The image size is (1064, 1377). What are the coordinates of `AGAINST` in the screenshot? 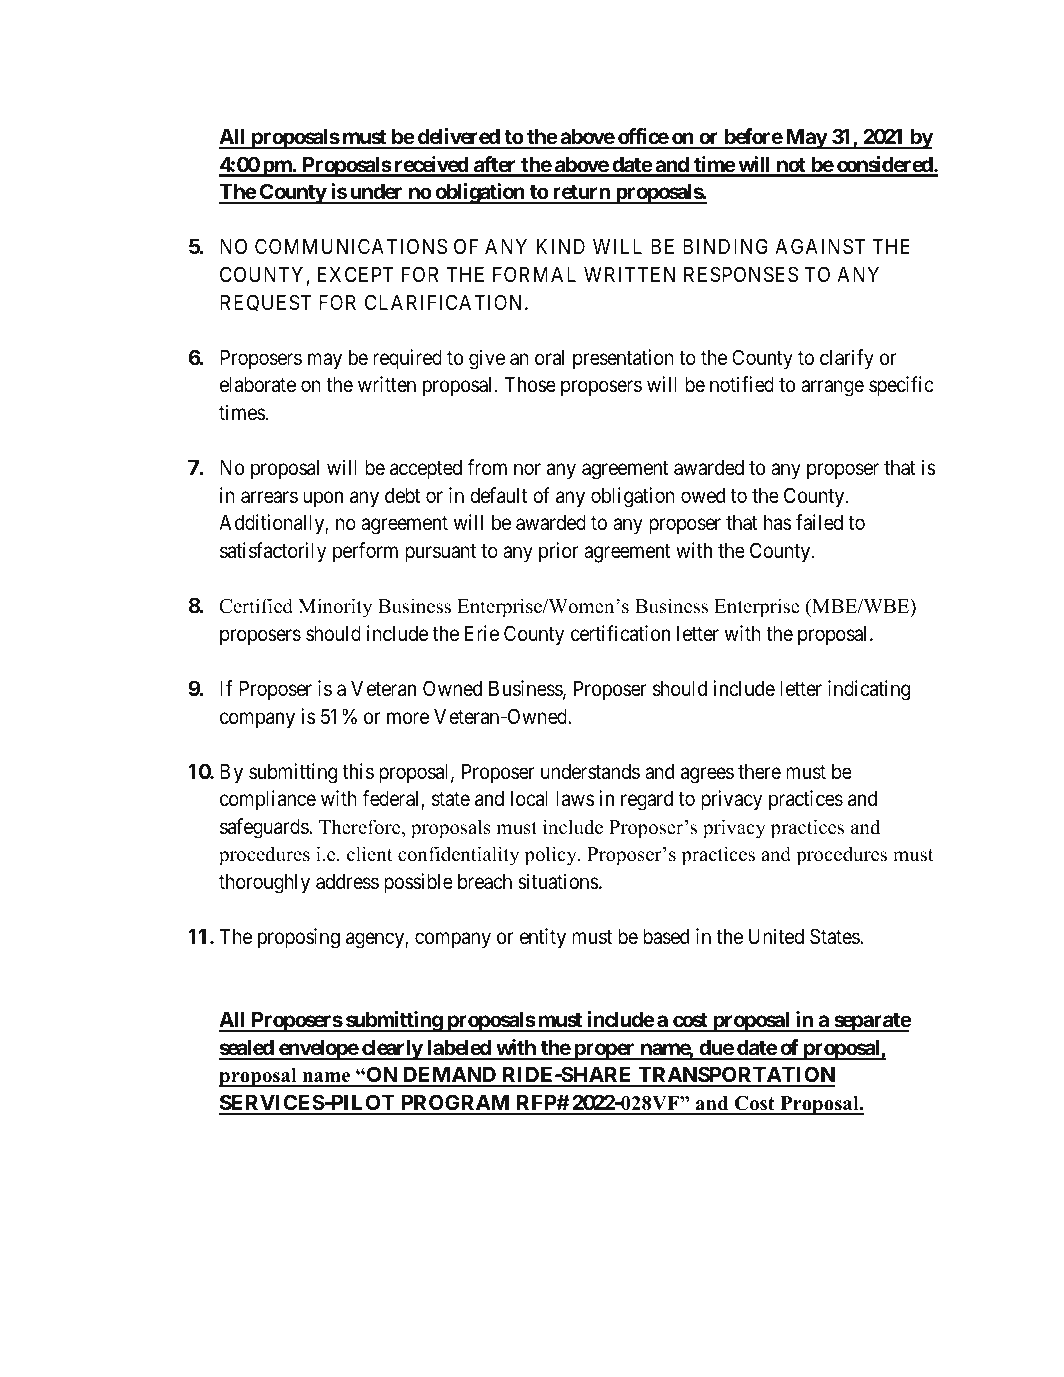 It's located at (820, 246).
